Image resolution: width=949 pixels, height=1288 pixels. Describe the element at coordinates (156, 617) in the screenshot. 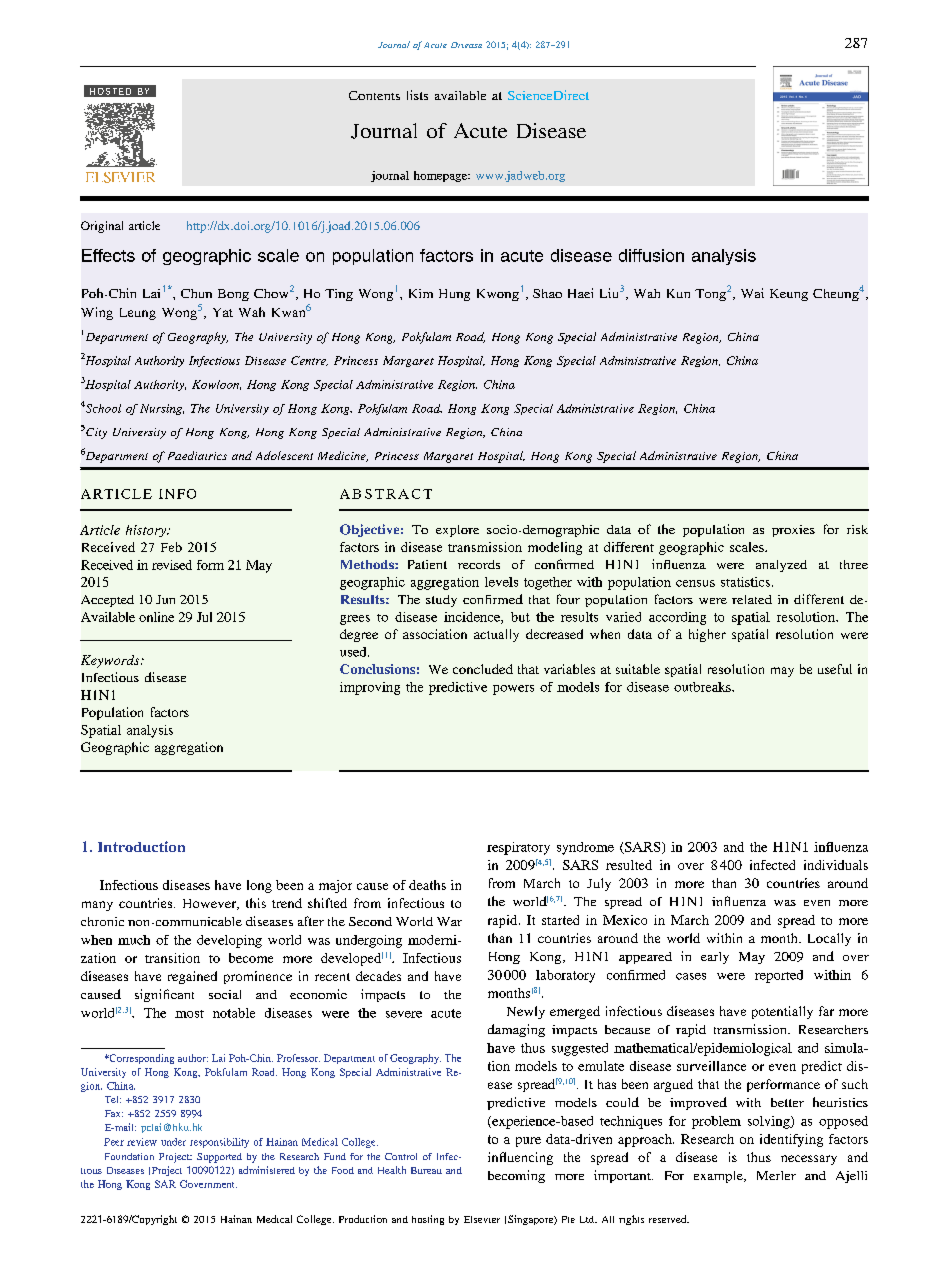

I see `online` at that location.
